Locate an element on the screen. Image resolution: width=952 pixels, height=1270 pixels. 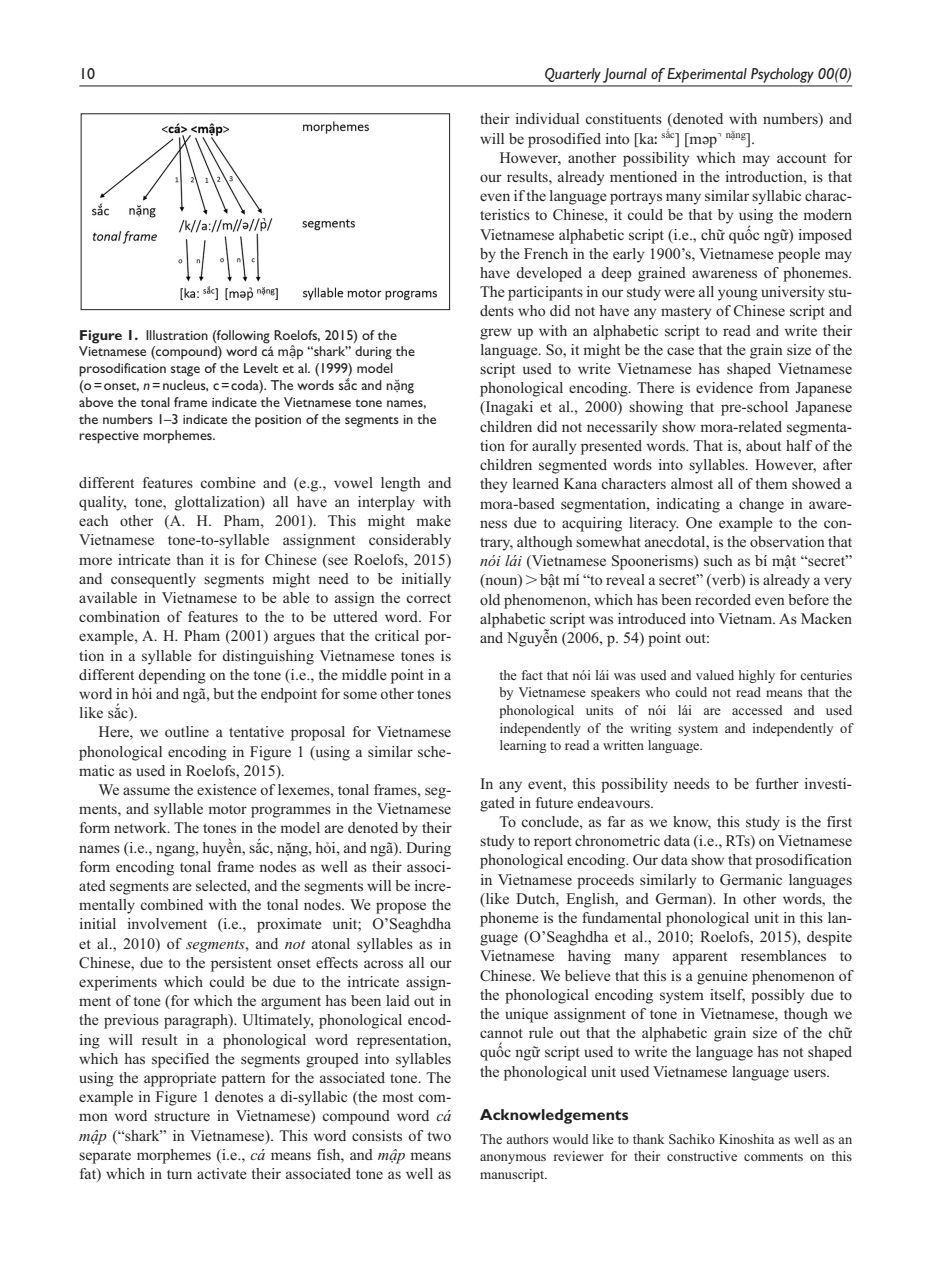
account is located at coordinates (801, 158).
